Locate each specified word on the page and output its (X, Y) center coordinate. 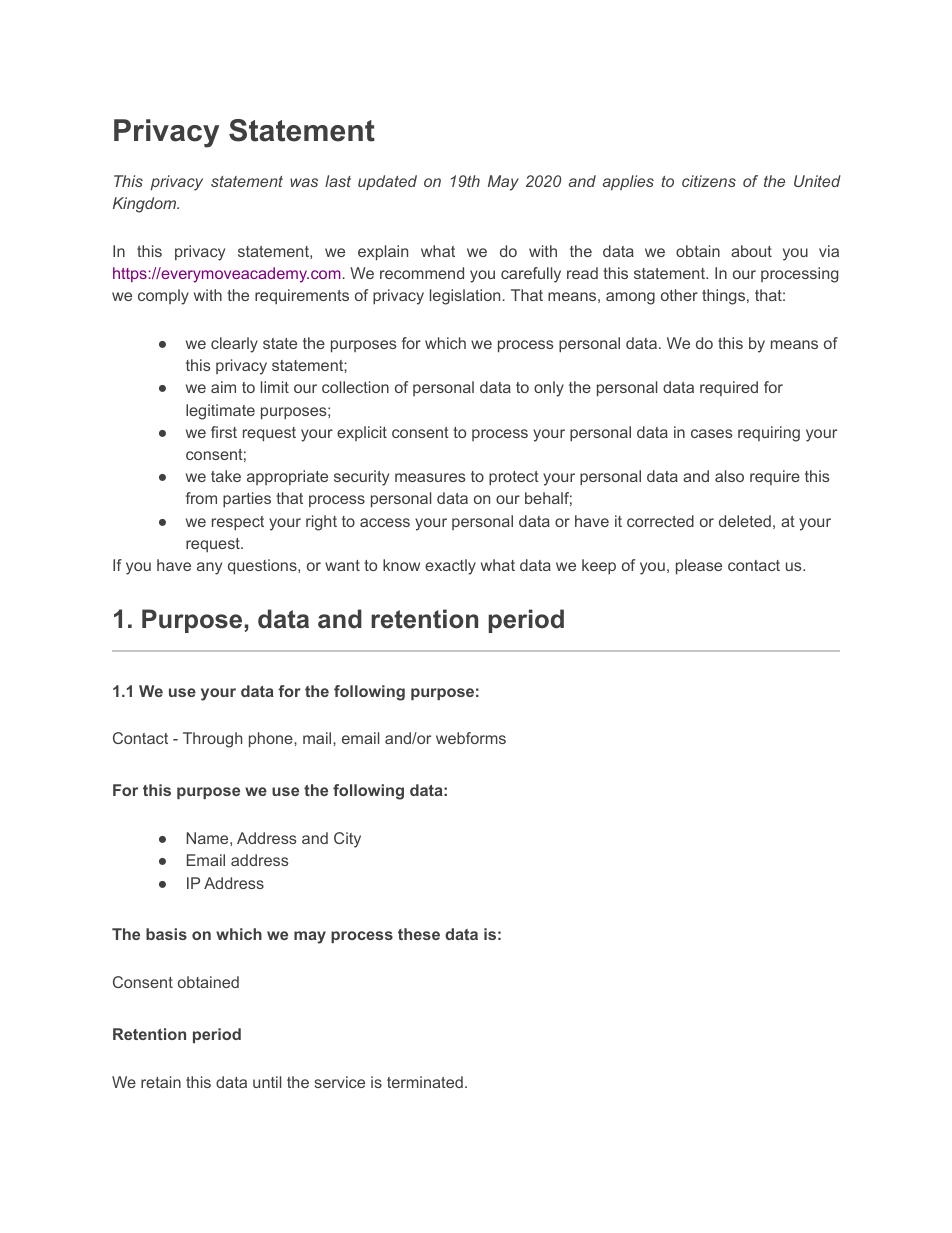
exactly (450, 567)
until (267, 1082)
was (304, 182)
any (209, 568)
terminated (425, 1082)
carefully (531, 275)
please (699, 566)
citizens (709, 181)
